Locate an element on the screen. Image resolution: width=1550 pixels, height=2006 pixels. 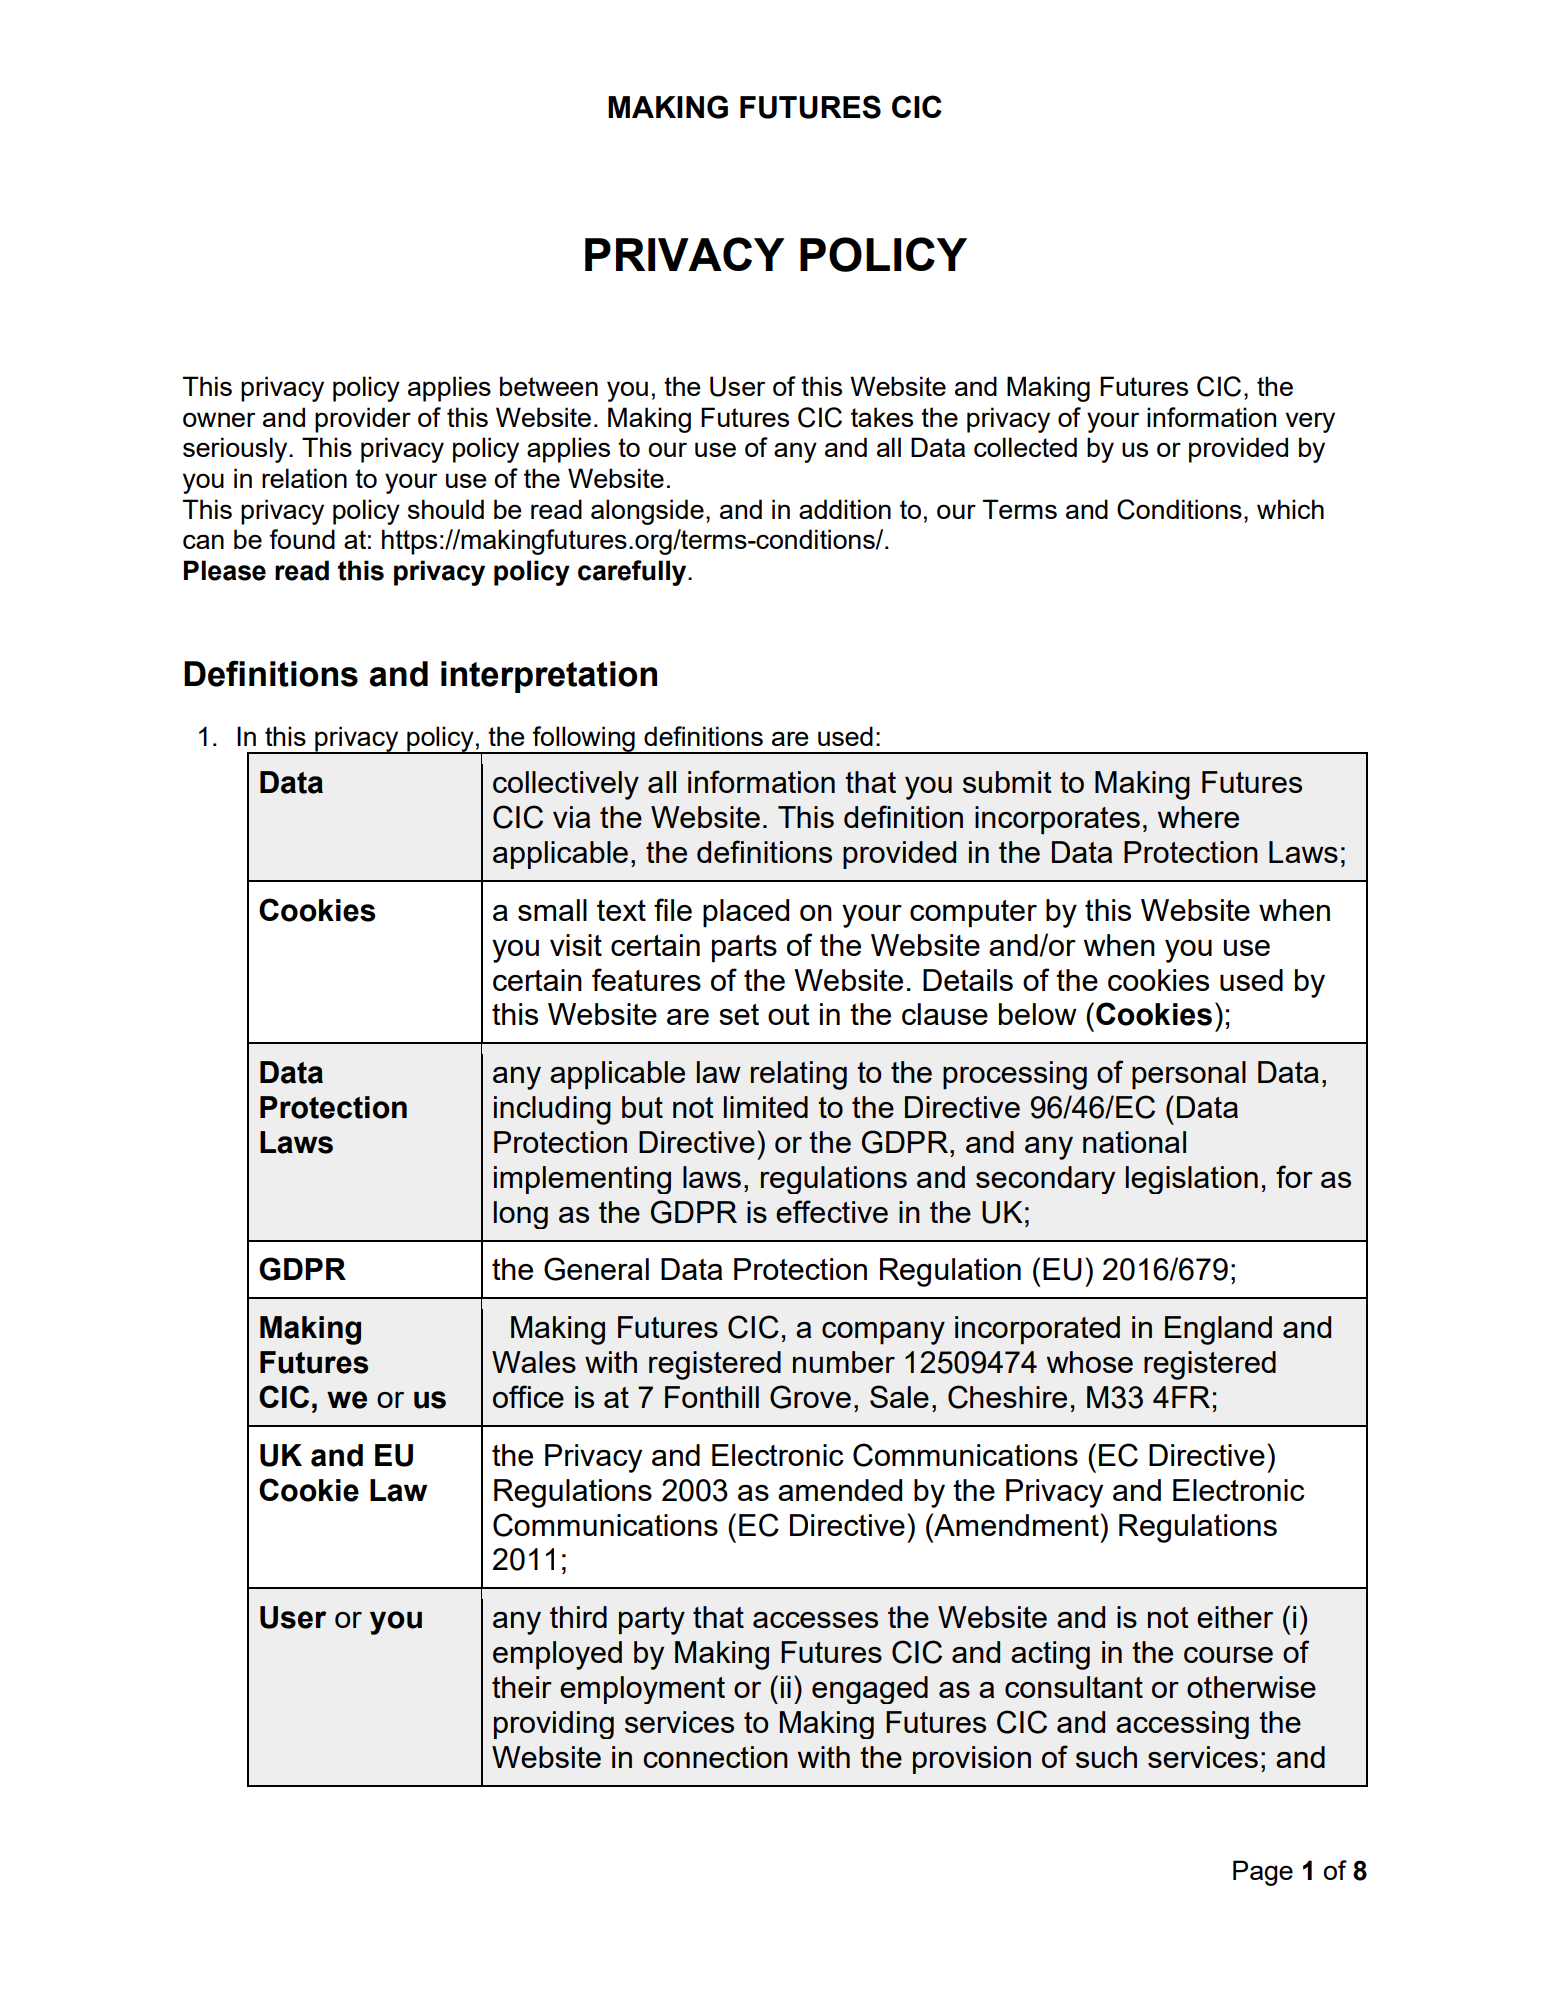
very is located at coordinates (1310, 422).
